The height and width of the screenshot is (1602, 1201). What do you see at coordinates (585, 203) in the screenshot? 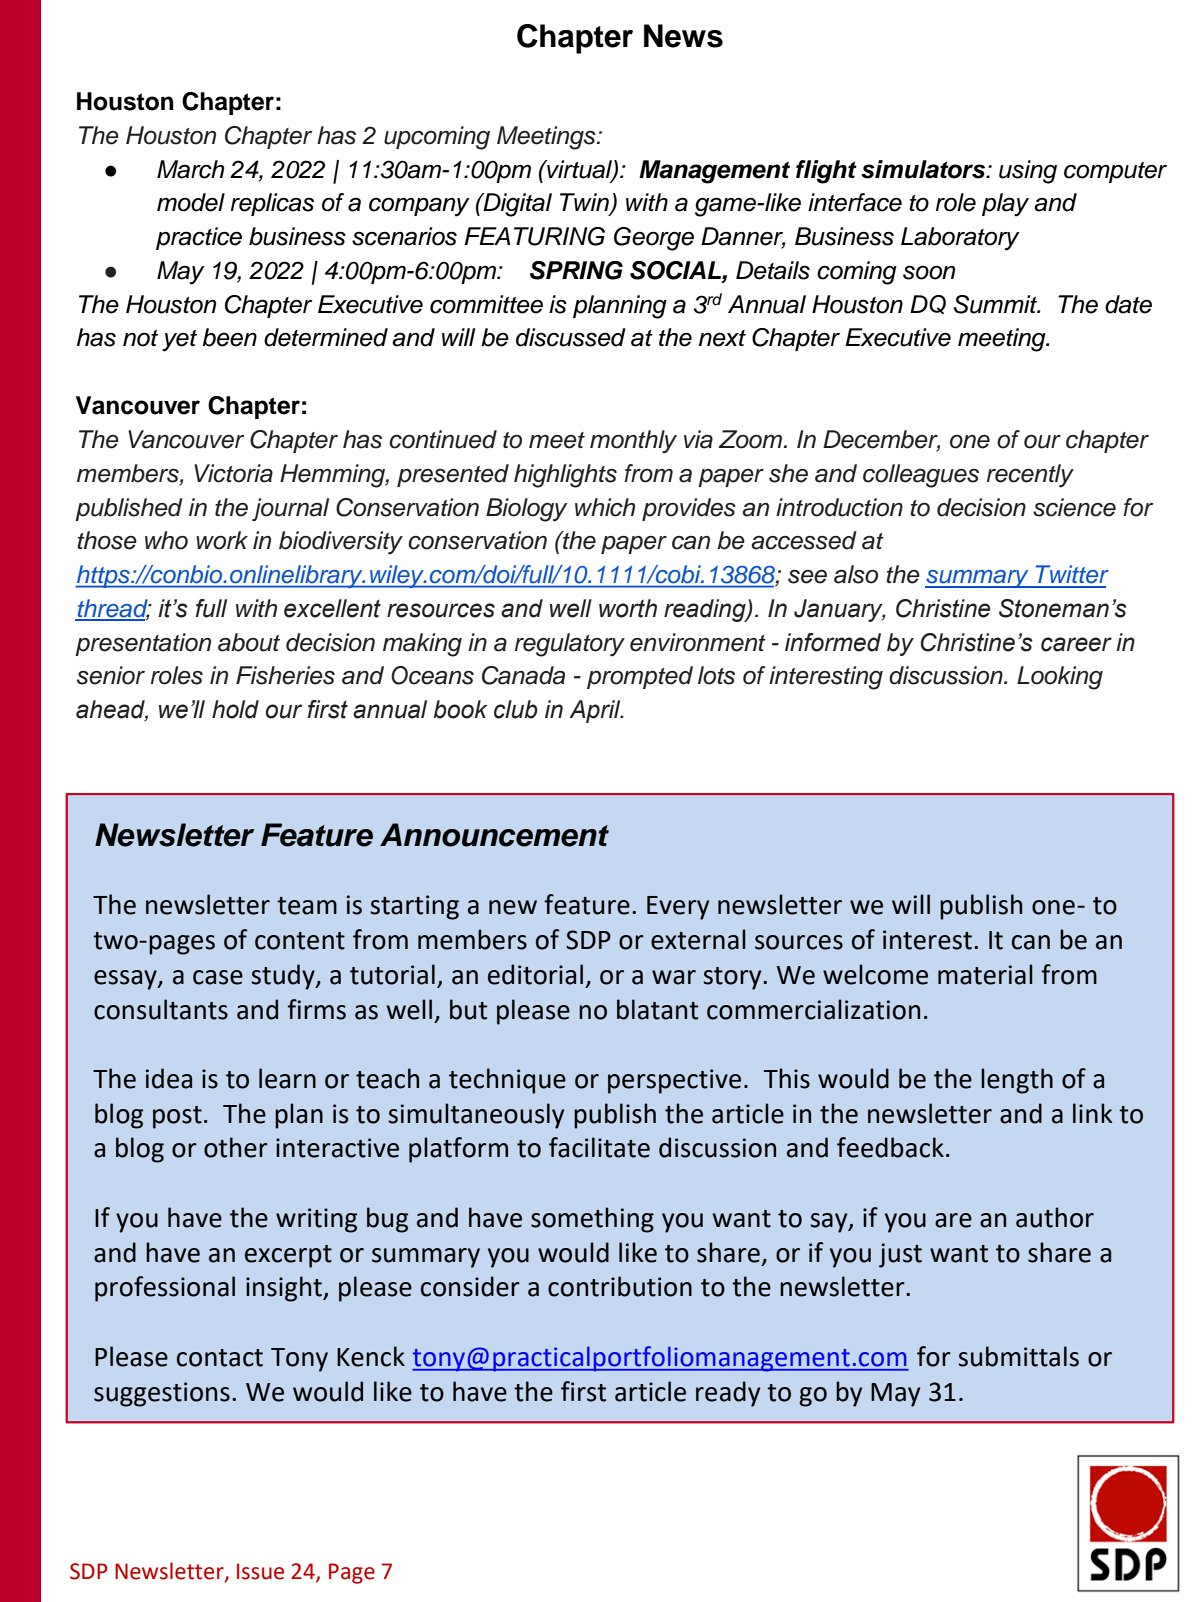
I see `Twin` at bounding box center [585, 203].
